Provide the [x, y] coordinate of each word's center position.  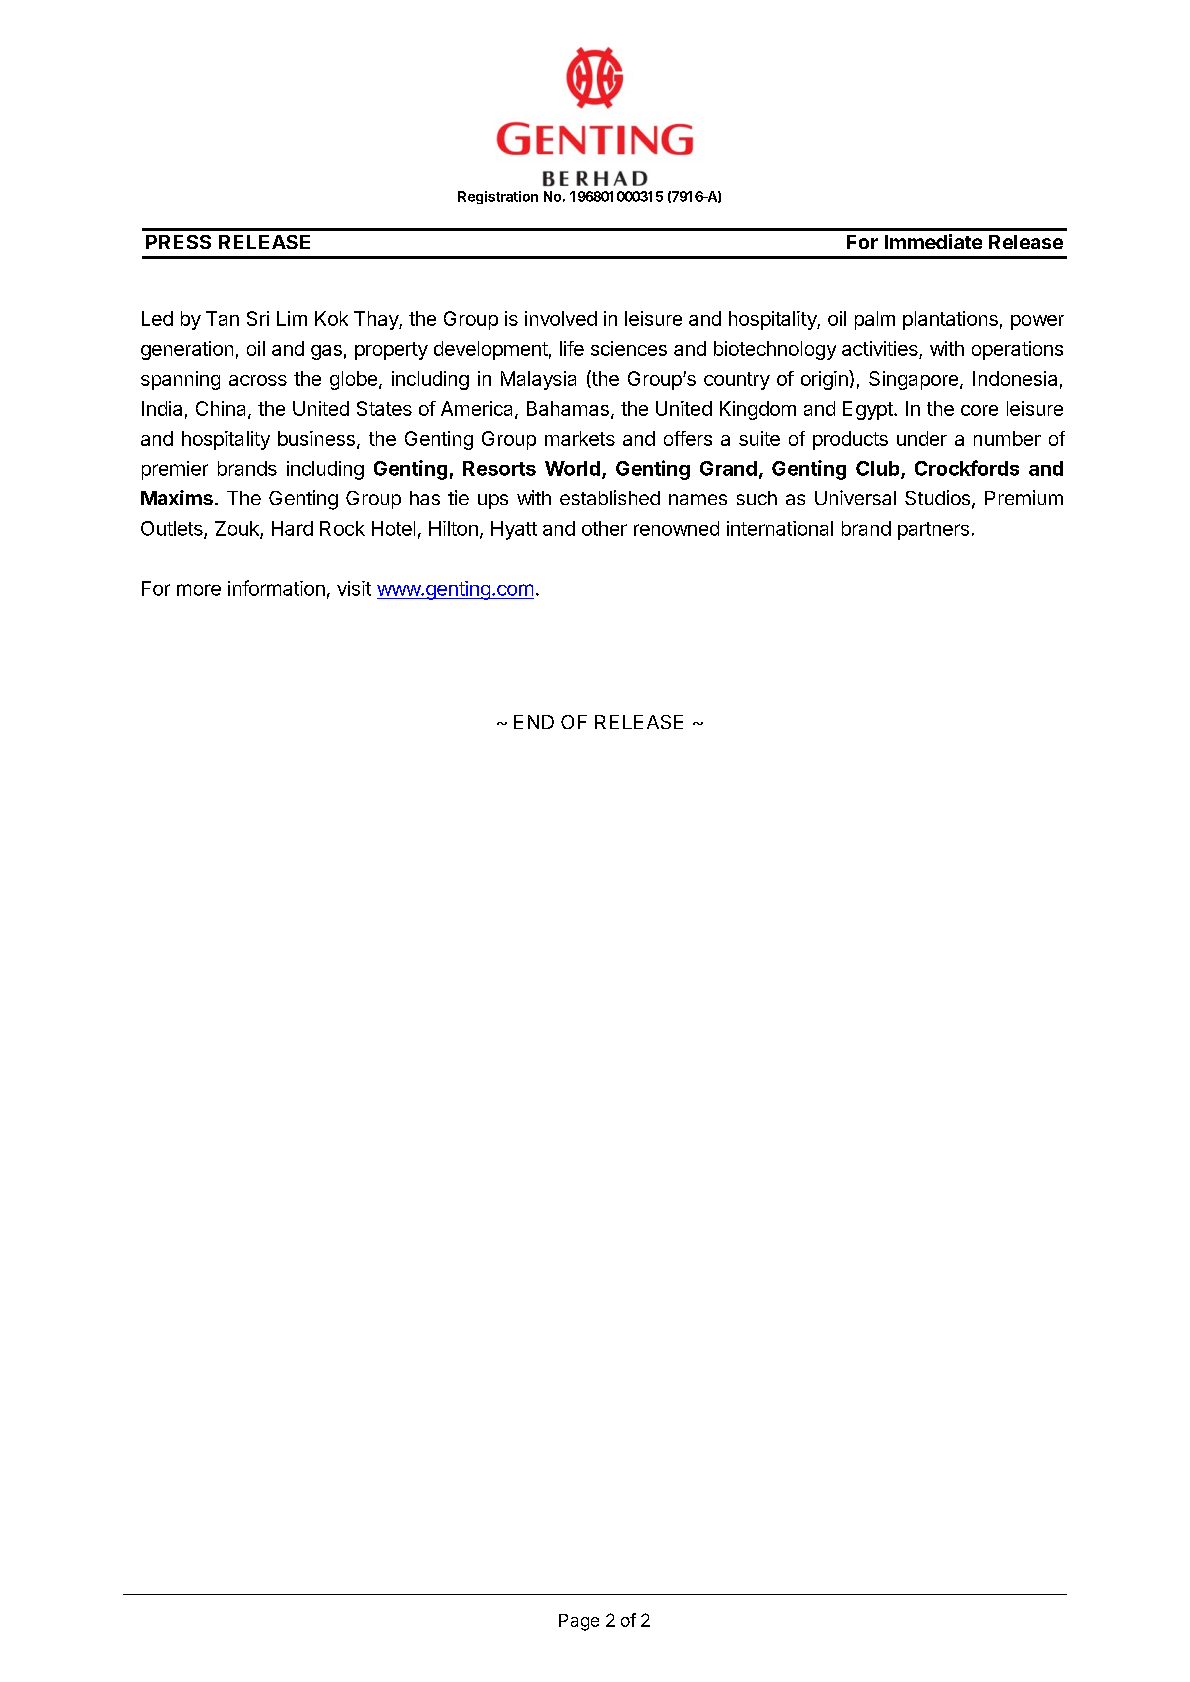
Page [579, 1622]
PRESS [178, 242]
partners [933, 531]
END [534, 722]
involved [561, 318]
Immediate [933, 241]
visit [354, 588]
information [276, 588]
